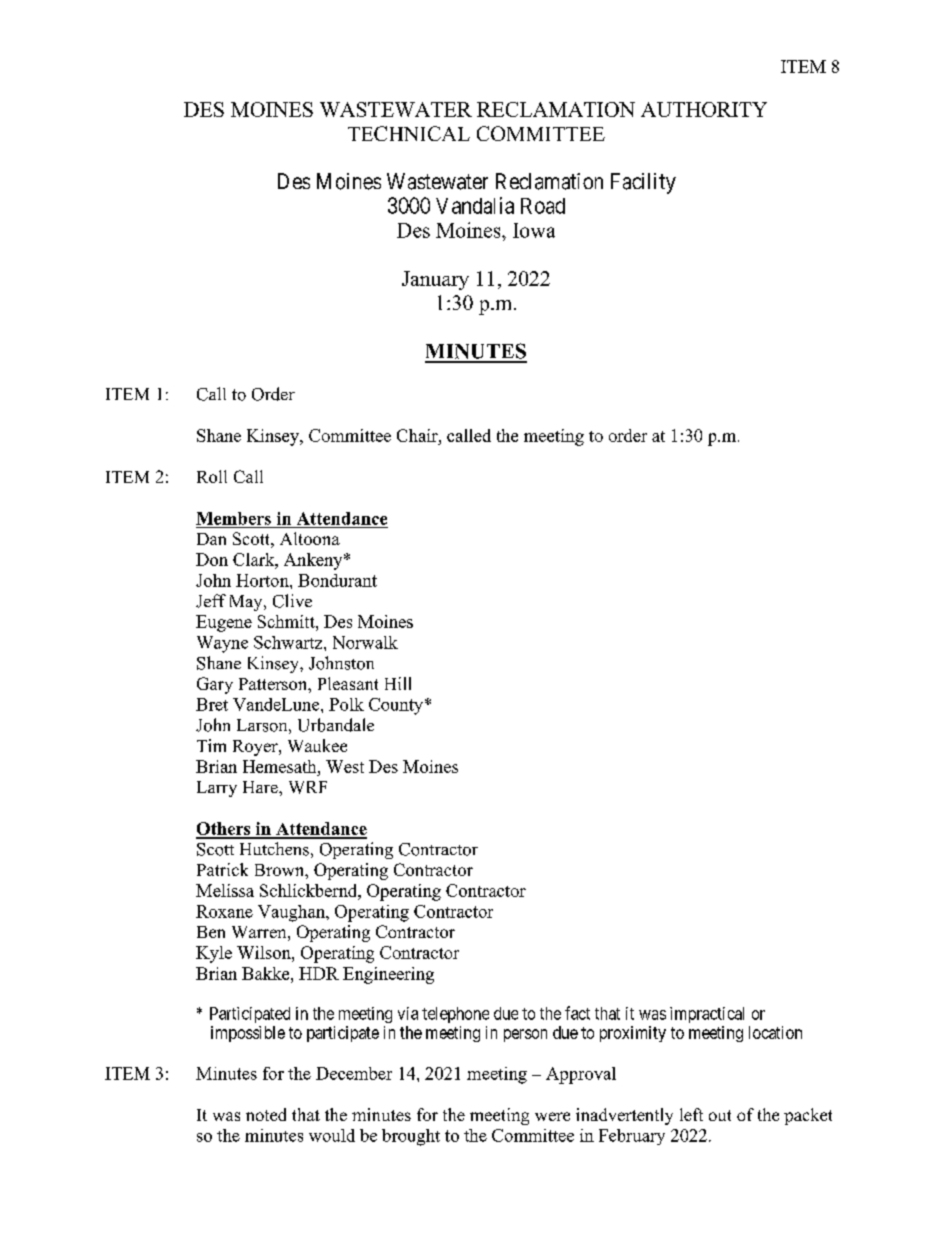 This image has width=952, height=1233. Describe the element at coordinates (643, 183) in the image. I see `Facility` at that location.
